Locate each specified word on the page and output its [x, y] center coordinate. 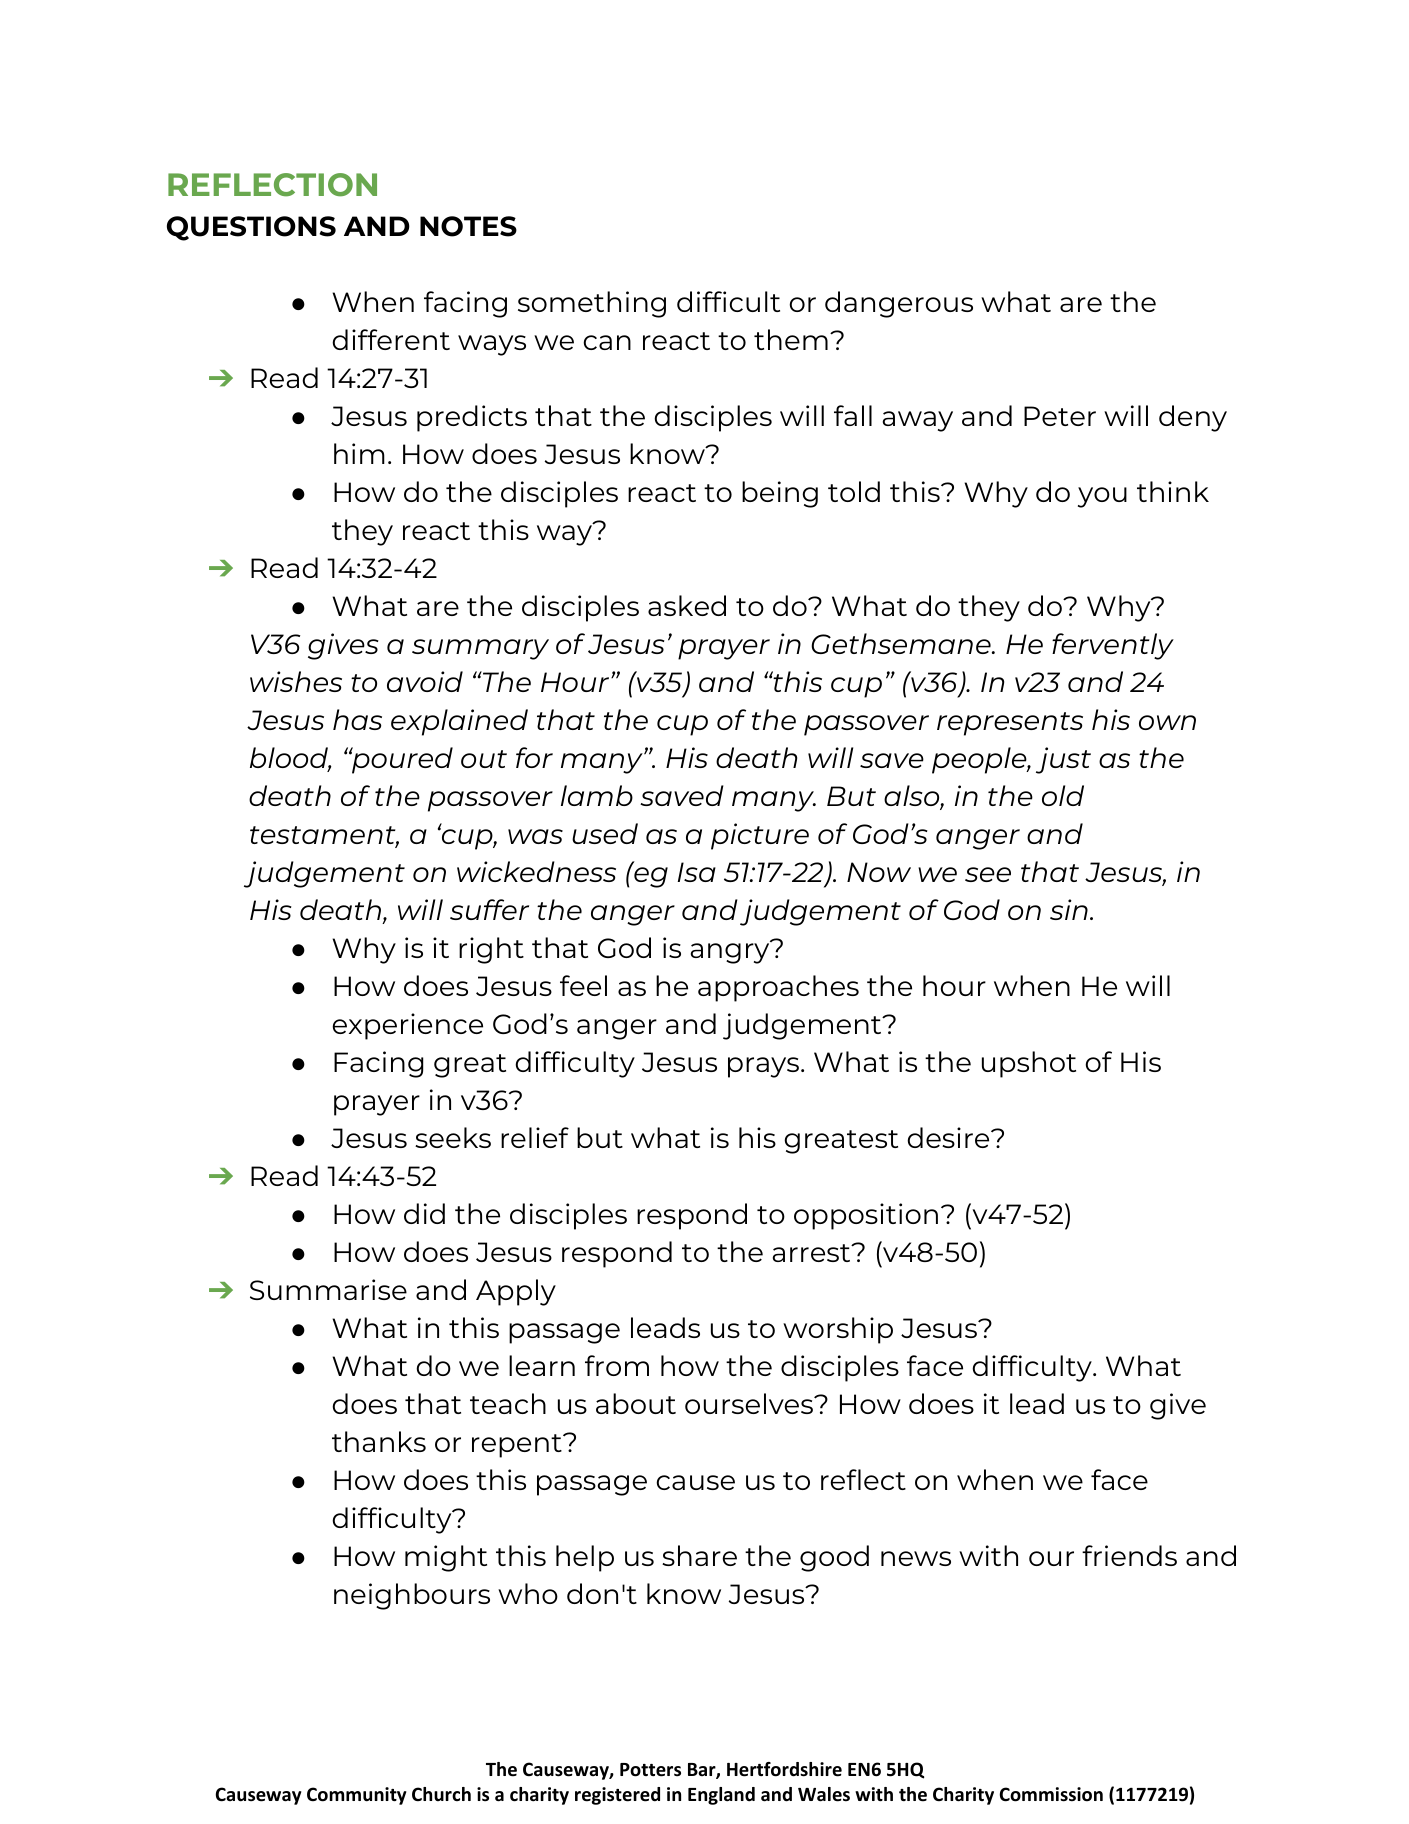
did [424, 1213]
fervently [1113, 646]
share [699, 1555]
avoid [425, 681]
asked [687, 605]
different [391, 339]
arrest [813, 1253]
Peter [1060, 416]
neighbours [412, 1596]
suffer [489, 909]
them [791, 339]
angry [731, 952]
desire [949, 1137]
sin [1069, 909]
